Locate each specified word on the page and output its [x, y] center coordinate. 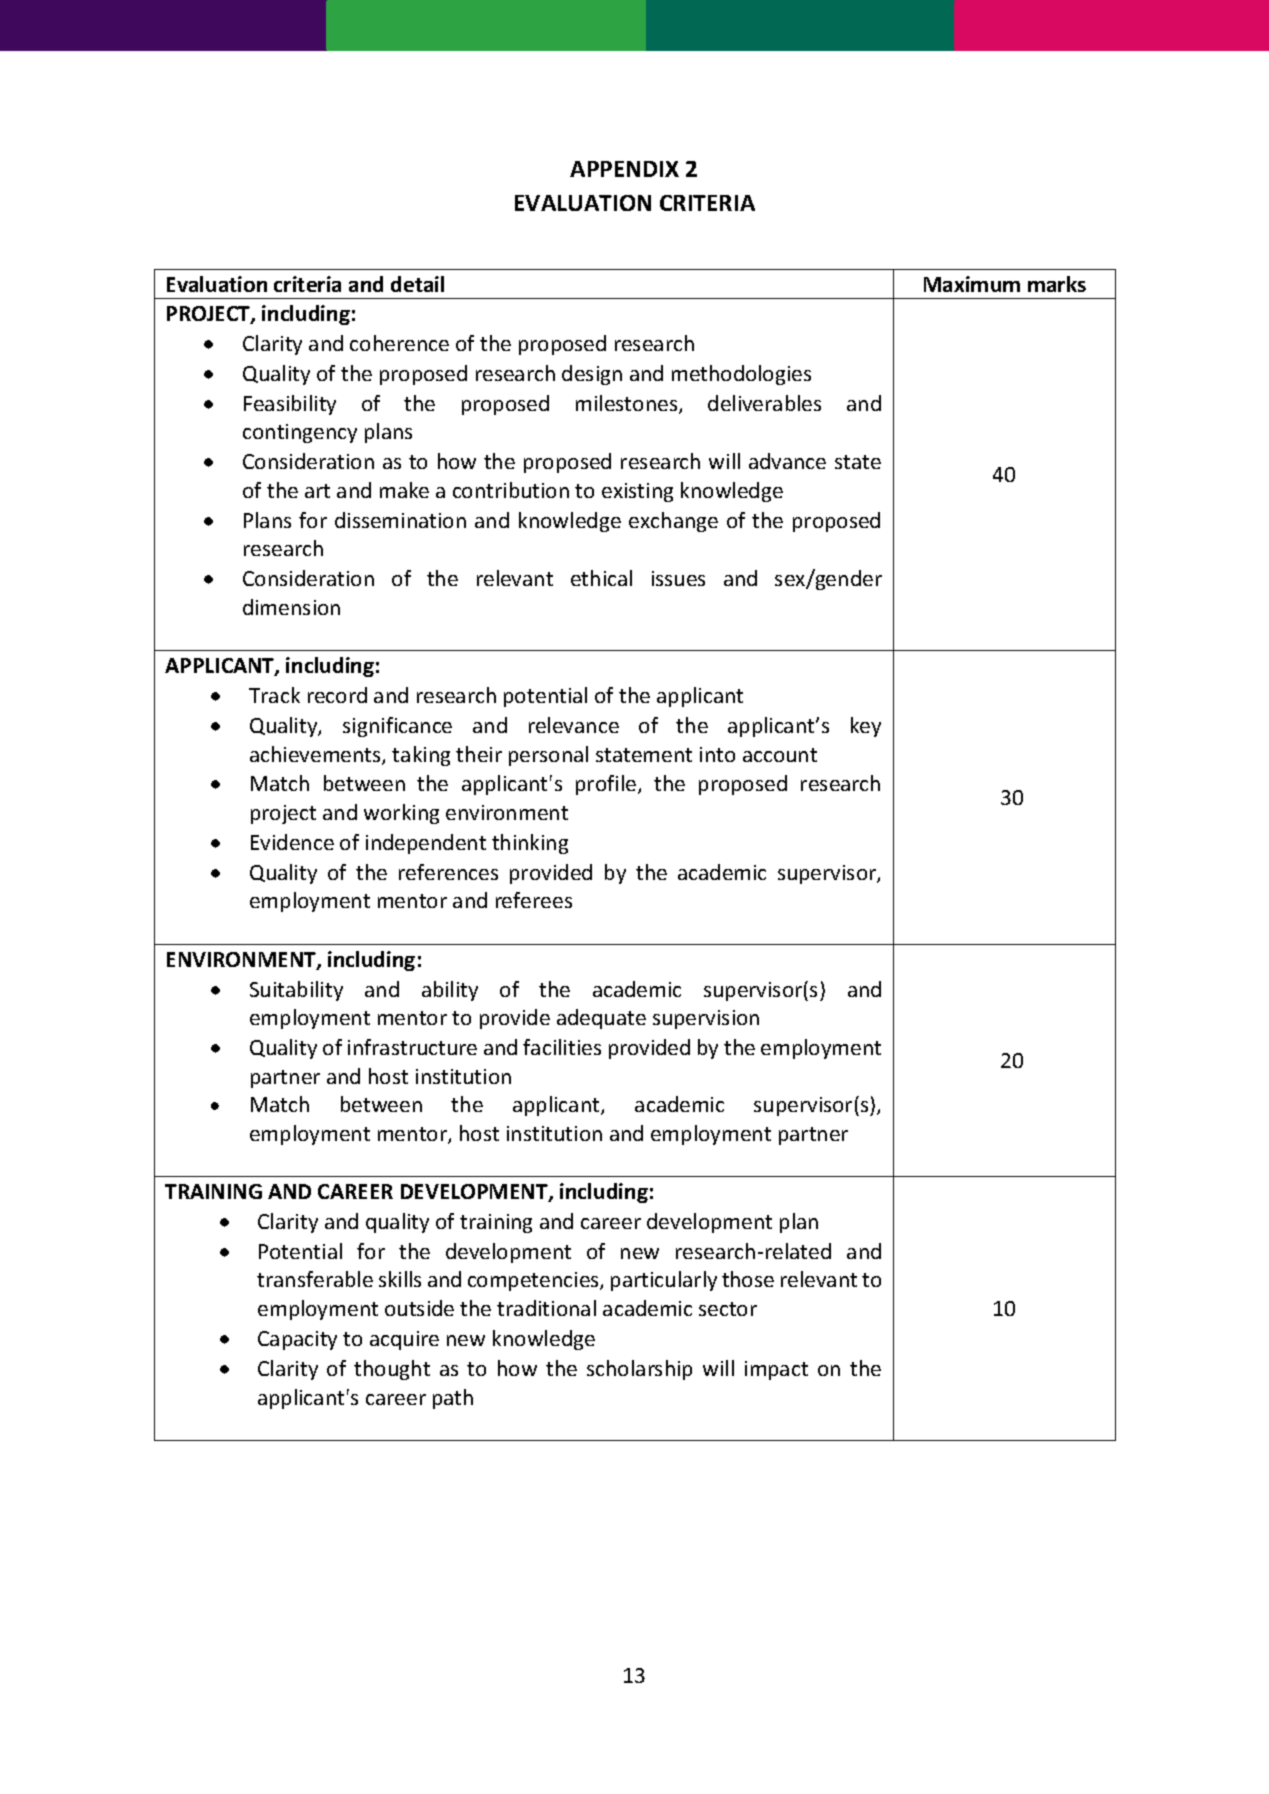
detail [417, 284]
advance [787, 461]
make [404, 490]
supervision [706, 1019]
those [748, 1279]
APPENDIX [624, 169]
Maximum [972, 284]
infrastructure [412, 1047]
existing [637, 492]
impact [776, 1370]
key [866, 727]
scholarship [639, 1370]
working [401, 814]
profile [607, 785]
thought [392, 1370]
